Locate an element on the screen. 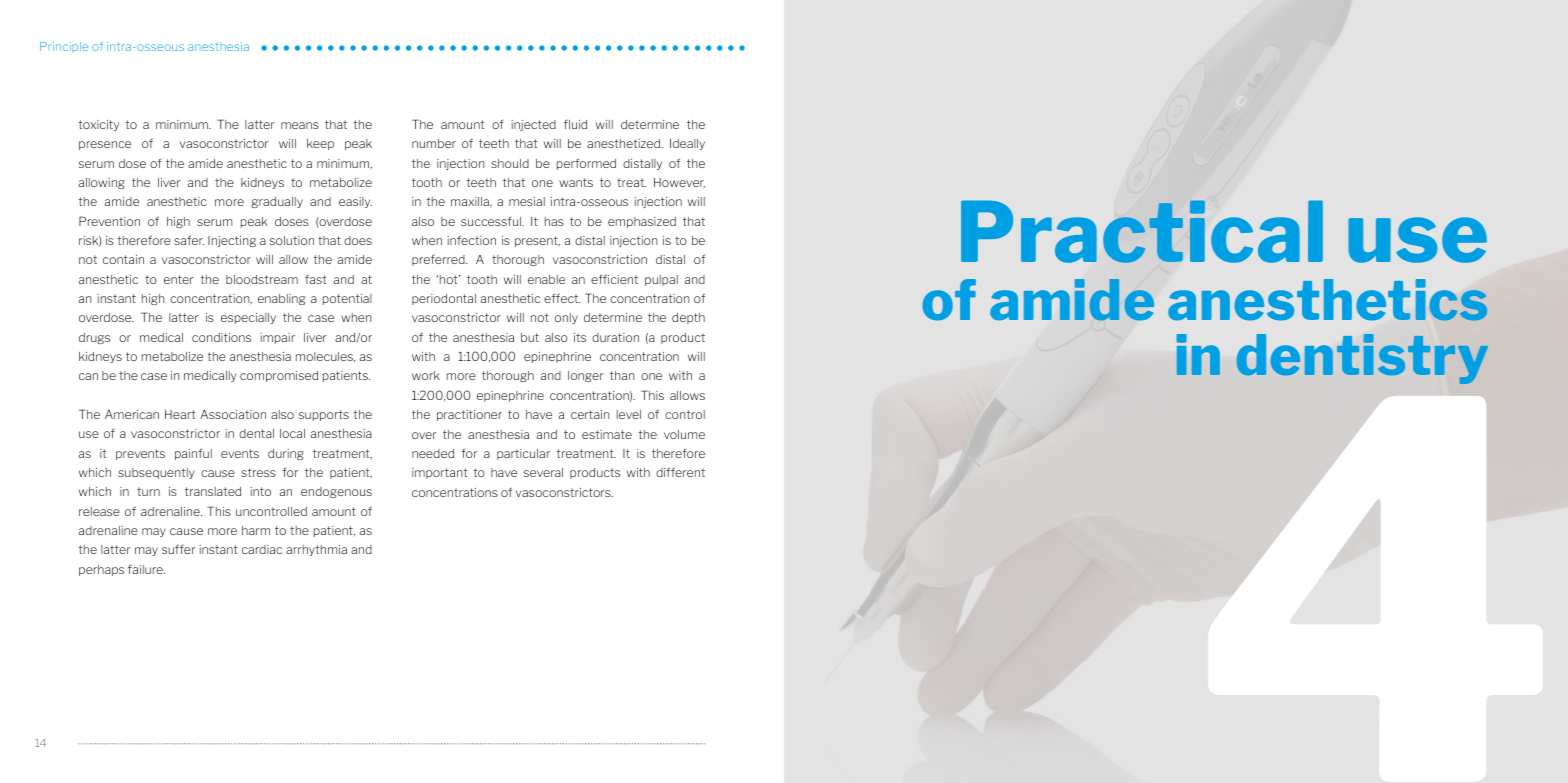  depth is located at coordinates (688, 318).
